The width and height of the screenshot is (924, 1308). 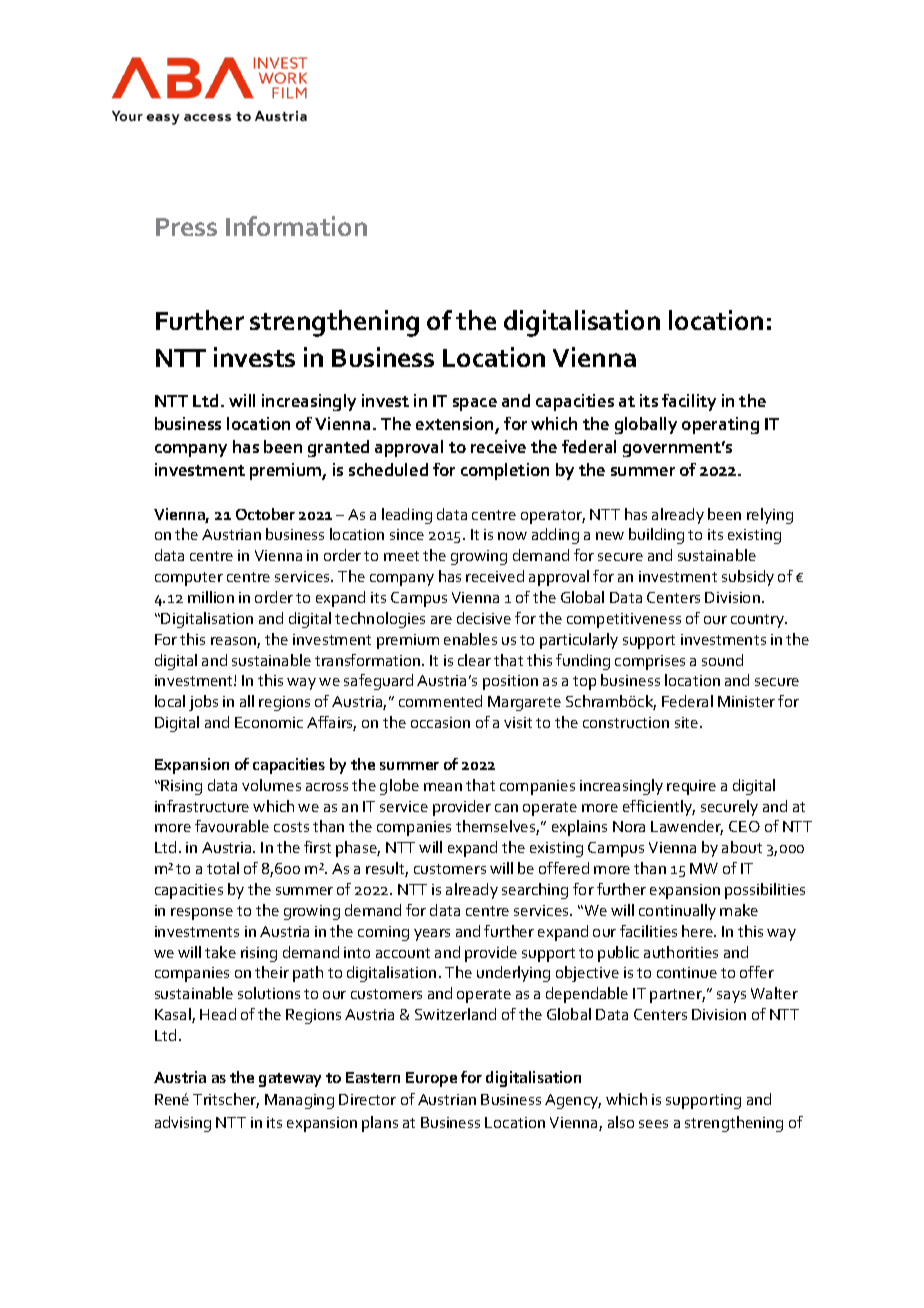 I want to click on gateway, so click(x=290, y=1080).
